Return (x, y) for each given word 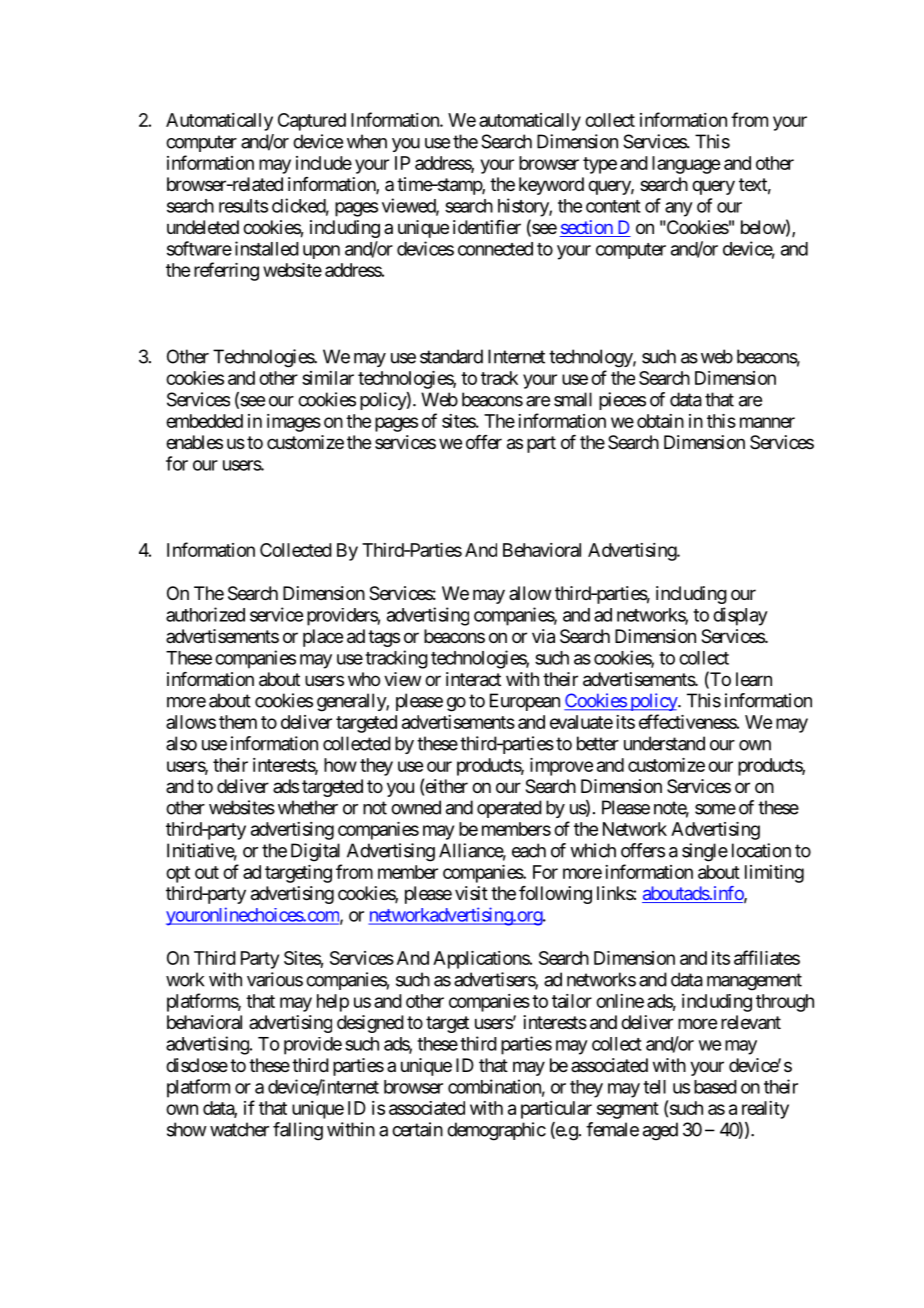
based (715, 1087)
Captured (312, 122)
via (543, 636)
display (740, 616)
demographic (496, 1131)
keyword (551, 186)
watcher (239, 1129)
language (686, 165)
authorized (205, 614)
